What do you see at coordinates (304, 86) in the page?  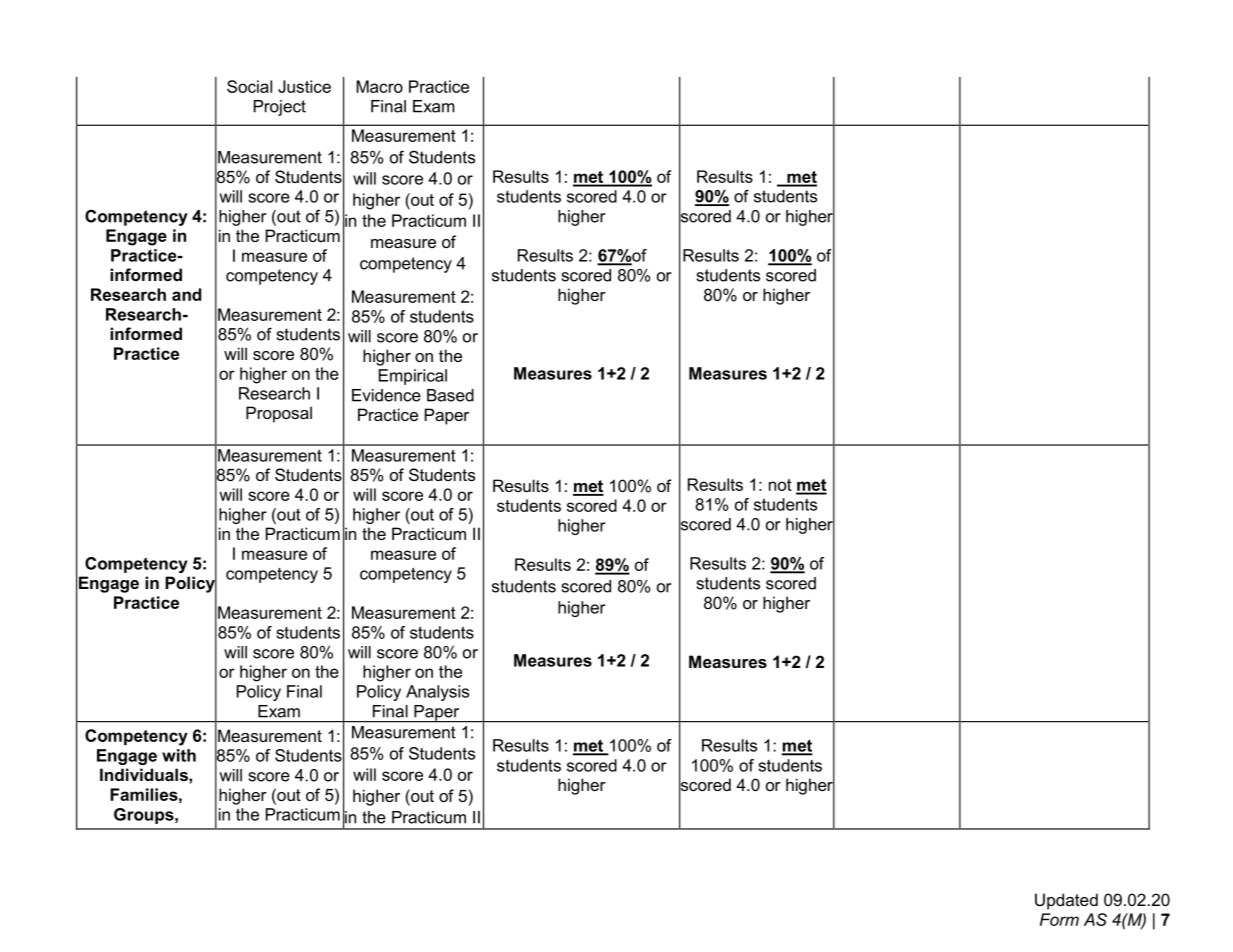 I see `Justice` at bounding box center [304, 86].
